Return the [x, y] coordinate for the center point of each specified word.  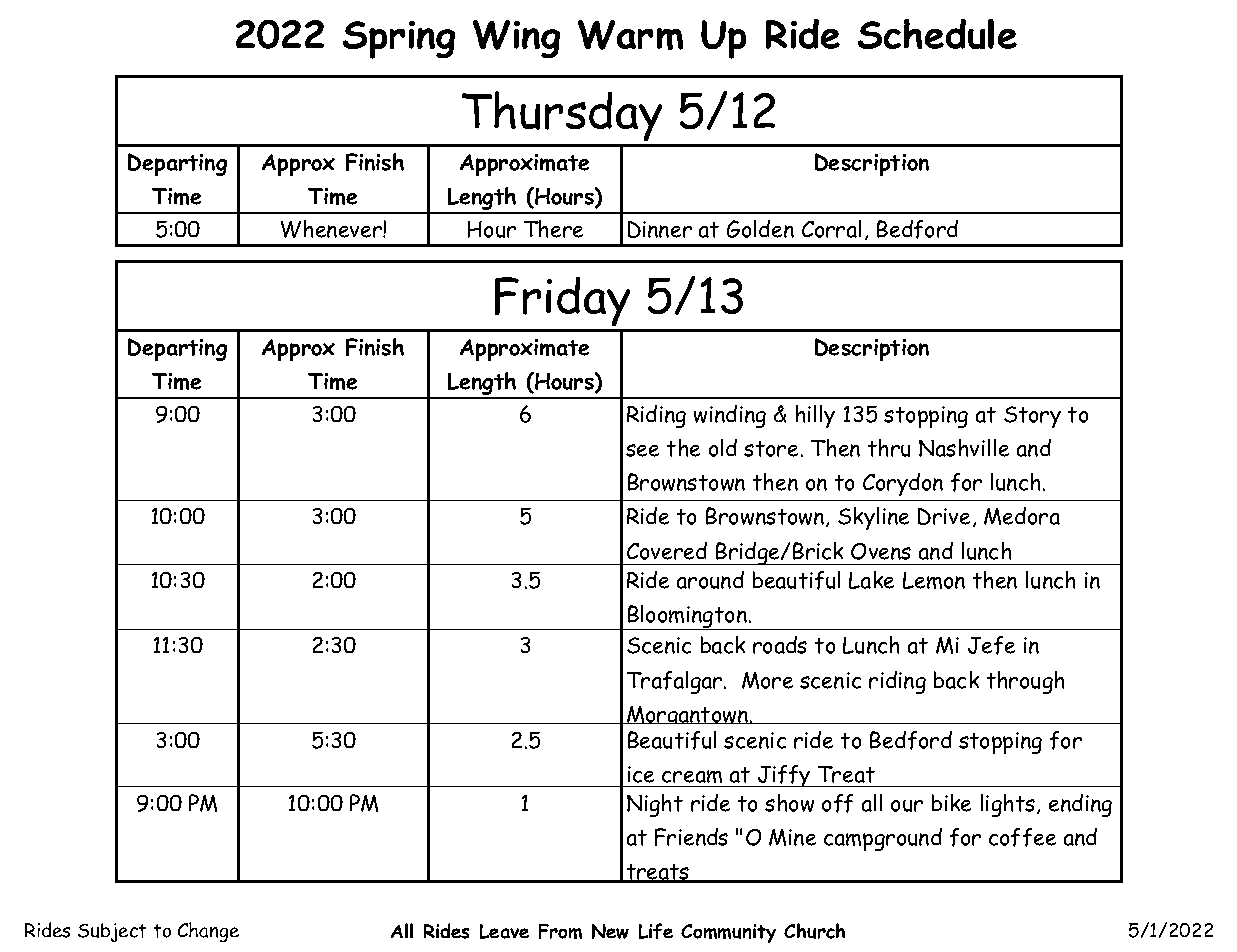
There [553, 229]
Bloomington [687, 617]
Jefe [991, 645]
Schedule [937, 34]
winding [730, 416]
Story [1032, 417]
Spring [399, 40]
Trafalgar [676, 682]
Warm [630, 35]
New [610, 931]
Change [208, 932]
